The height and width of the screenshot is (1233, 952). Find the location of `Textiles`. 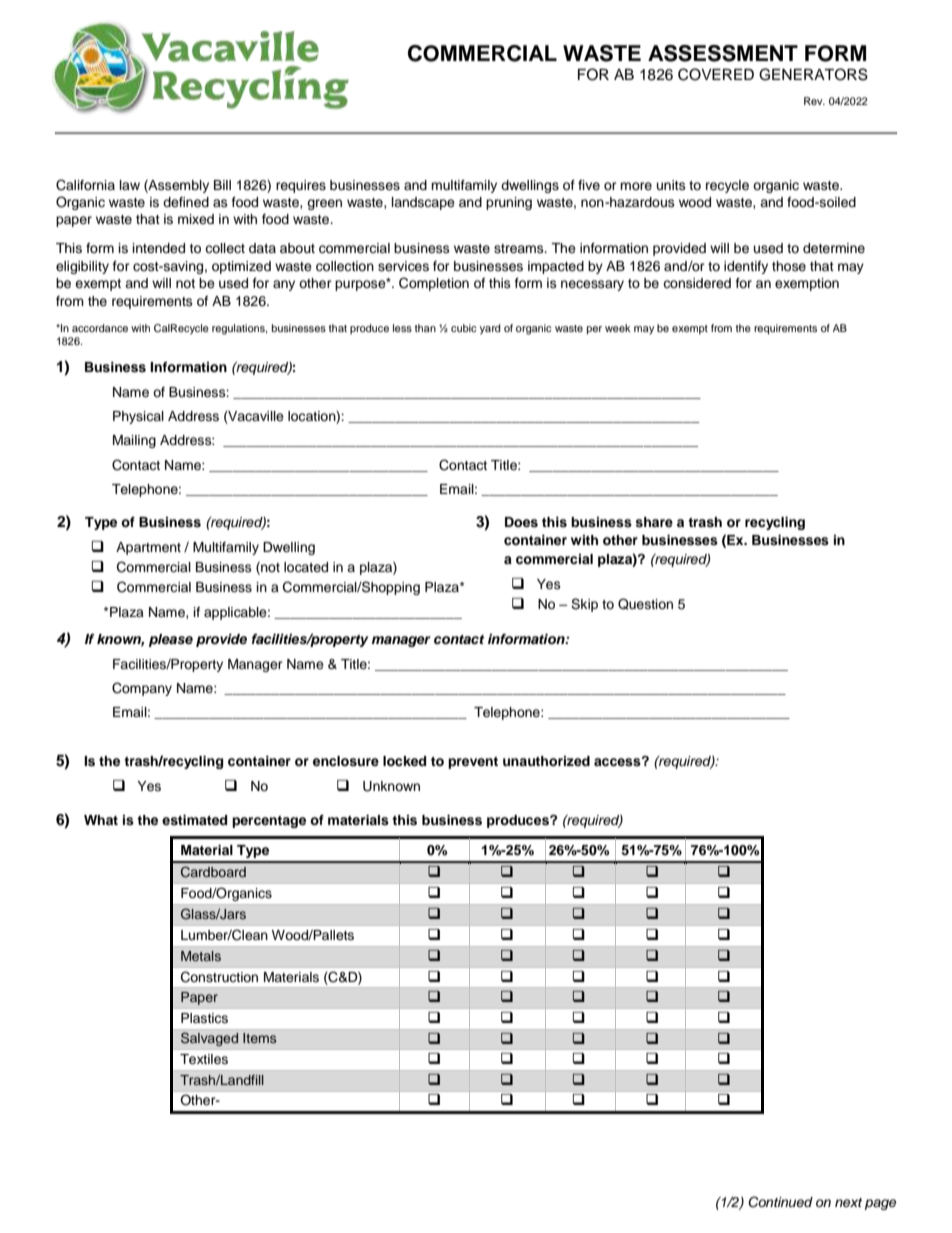

Textiles is located at coordinates (204, 1059).
